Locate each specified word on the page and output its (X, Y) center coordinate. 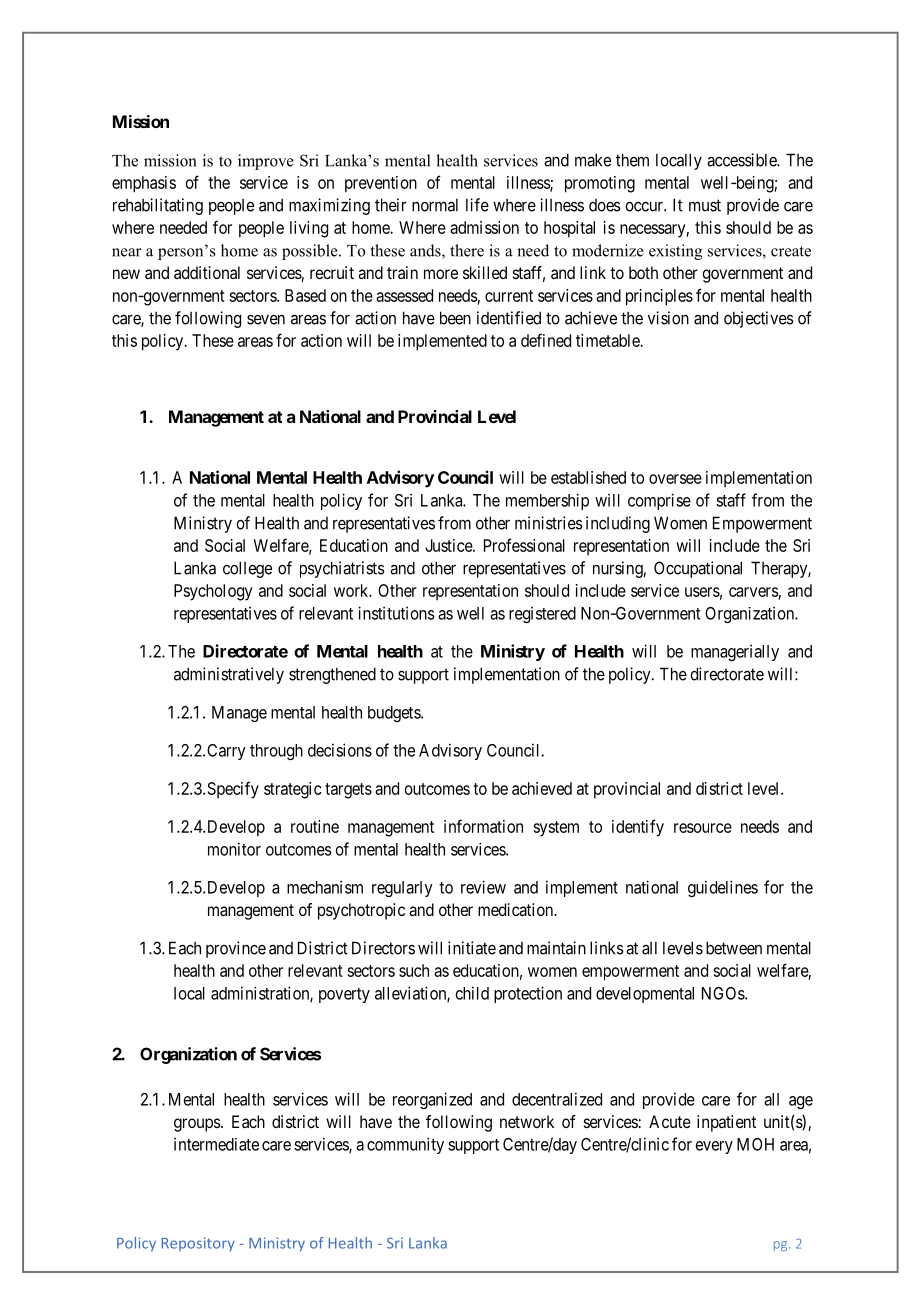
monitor (234, 849)
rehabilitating (158, 206)
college (247, 569)
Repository (198, 1244)
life (477, 205)
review (483, 887)
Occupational (698, 569)
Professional (524, 545)
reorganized (432, 1100)
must (705, 205)
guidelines (723, 888)
